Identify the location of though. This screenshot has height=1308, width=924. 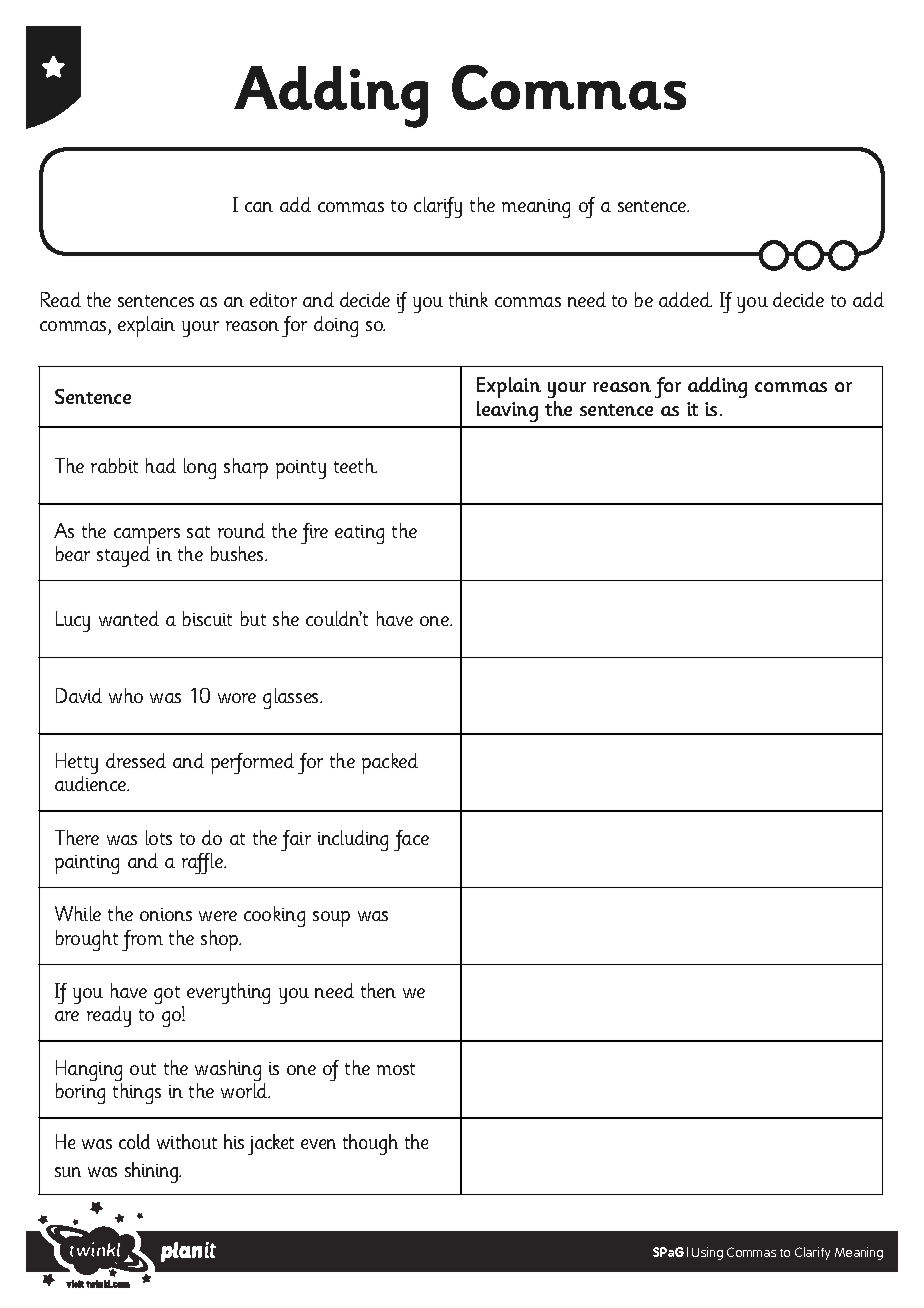
(370, 1144).
